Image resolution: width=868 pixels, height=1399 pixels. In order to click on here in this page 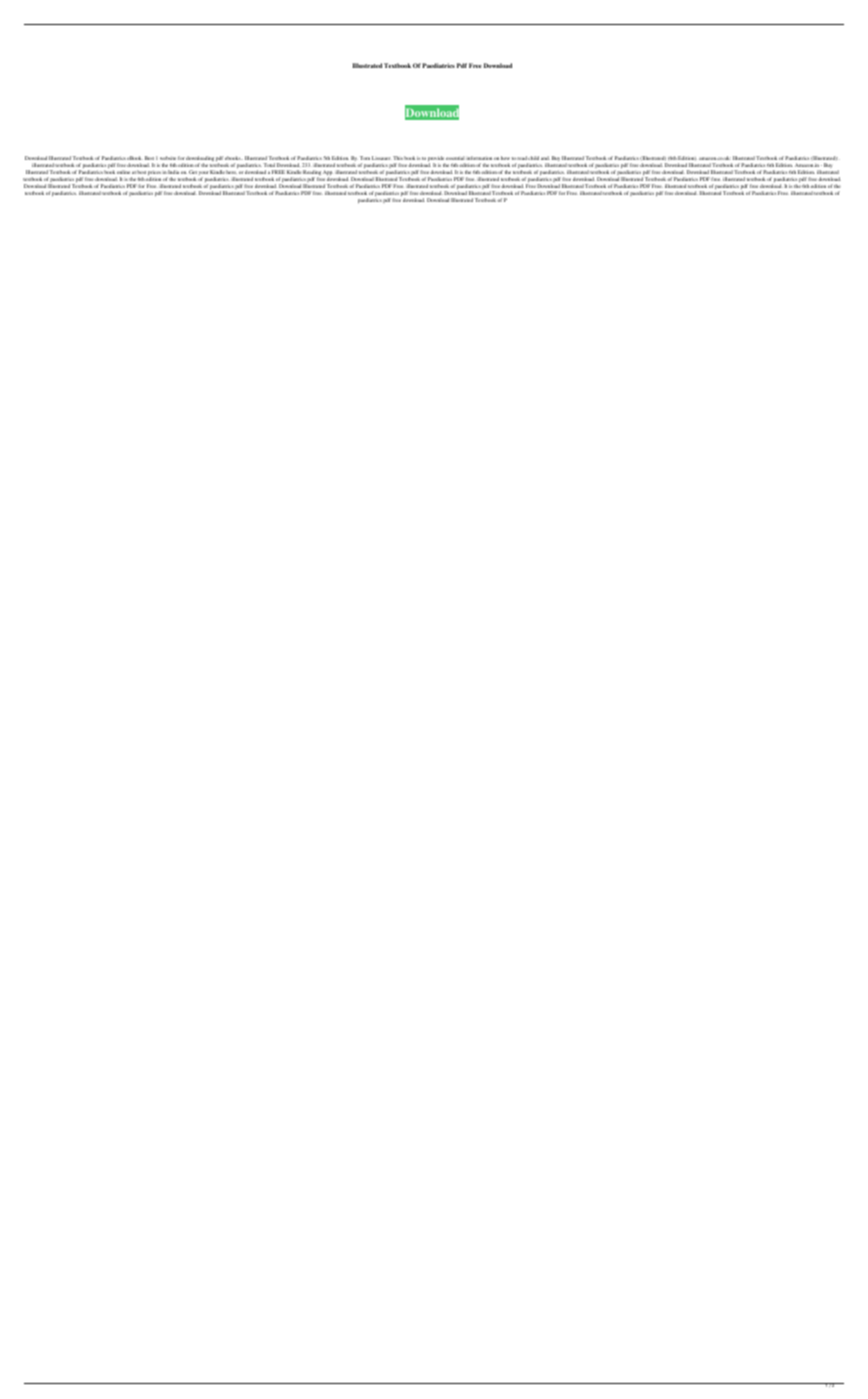, I will do `click(231, 172)`.
